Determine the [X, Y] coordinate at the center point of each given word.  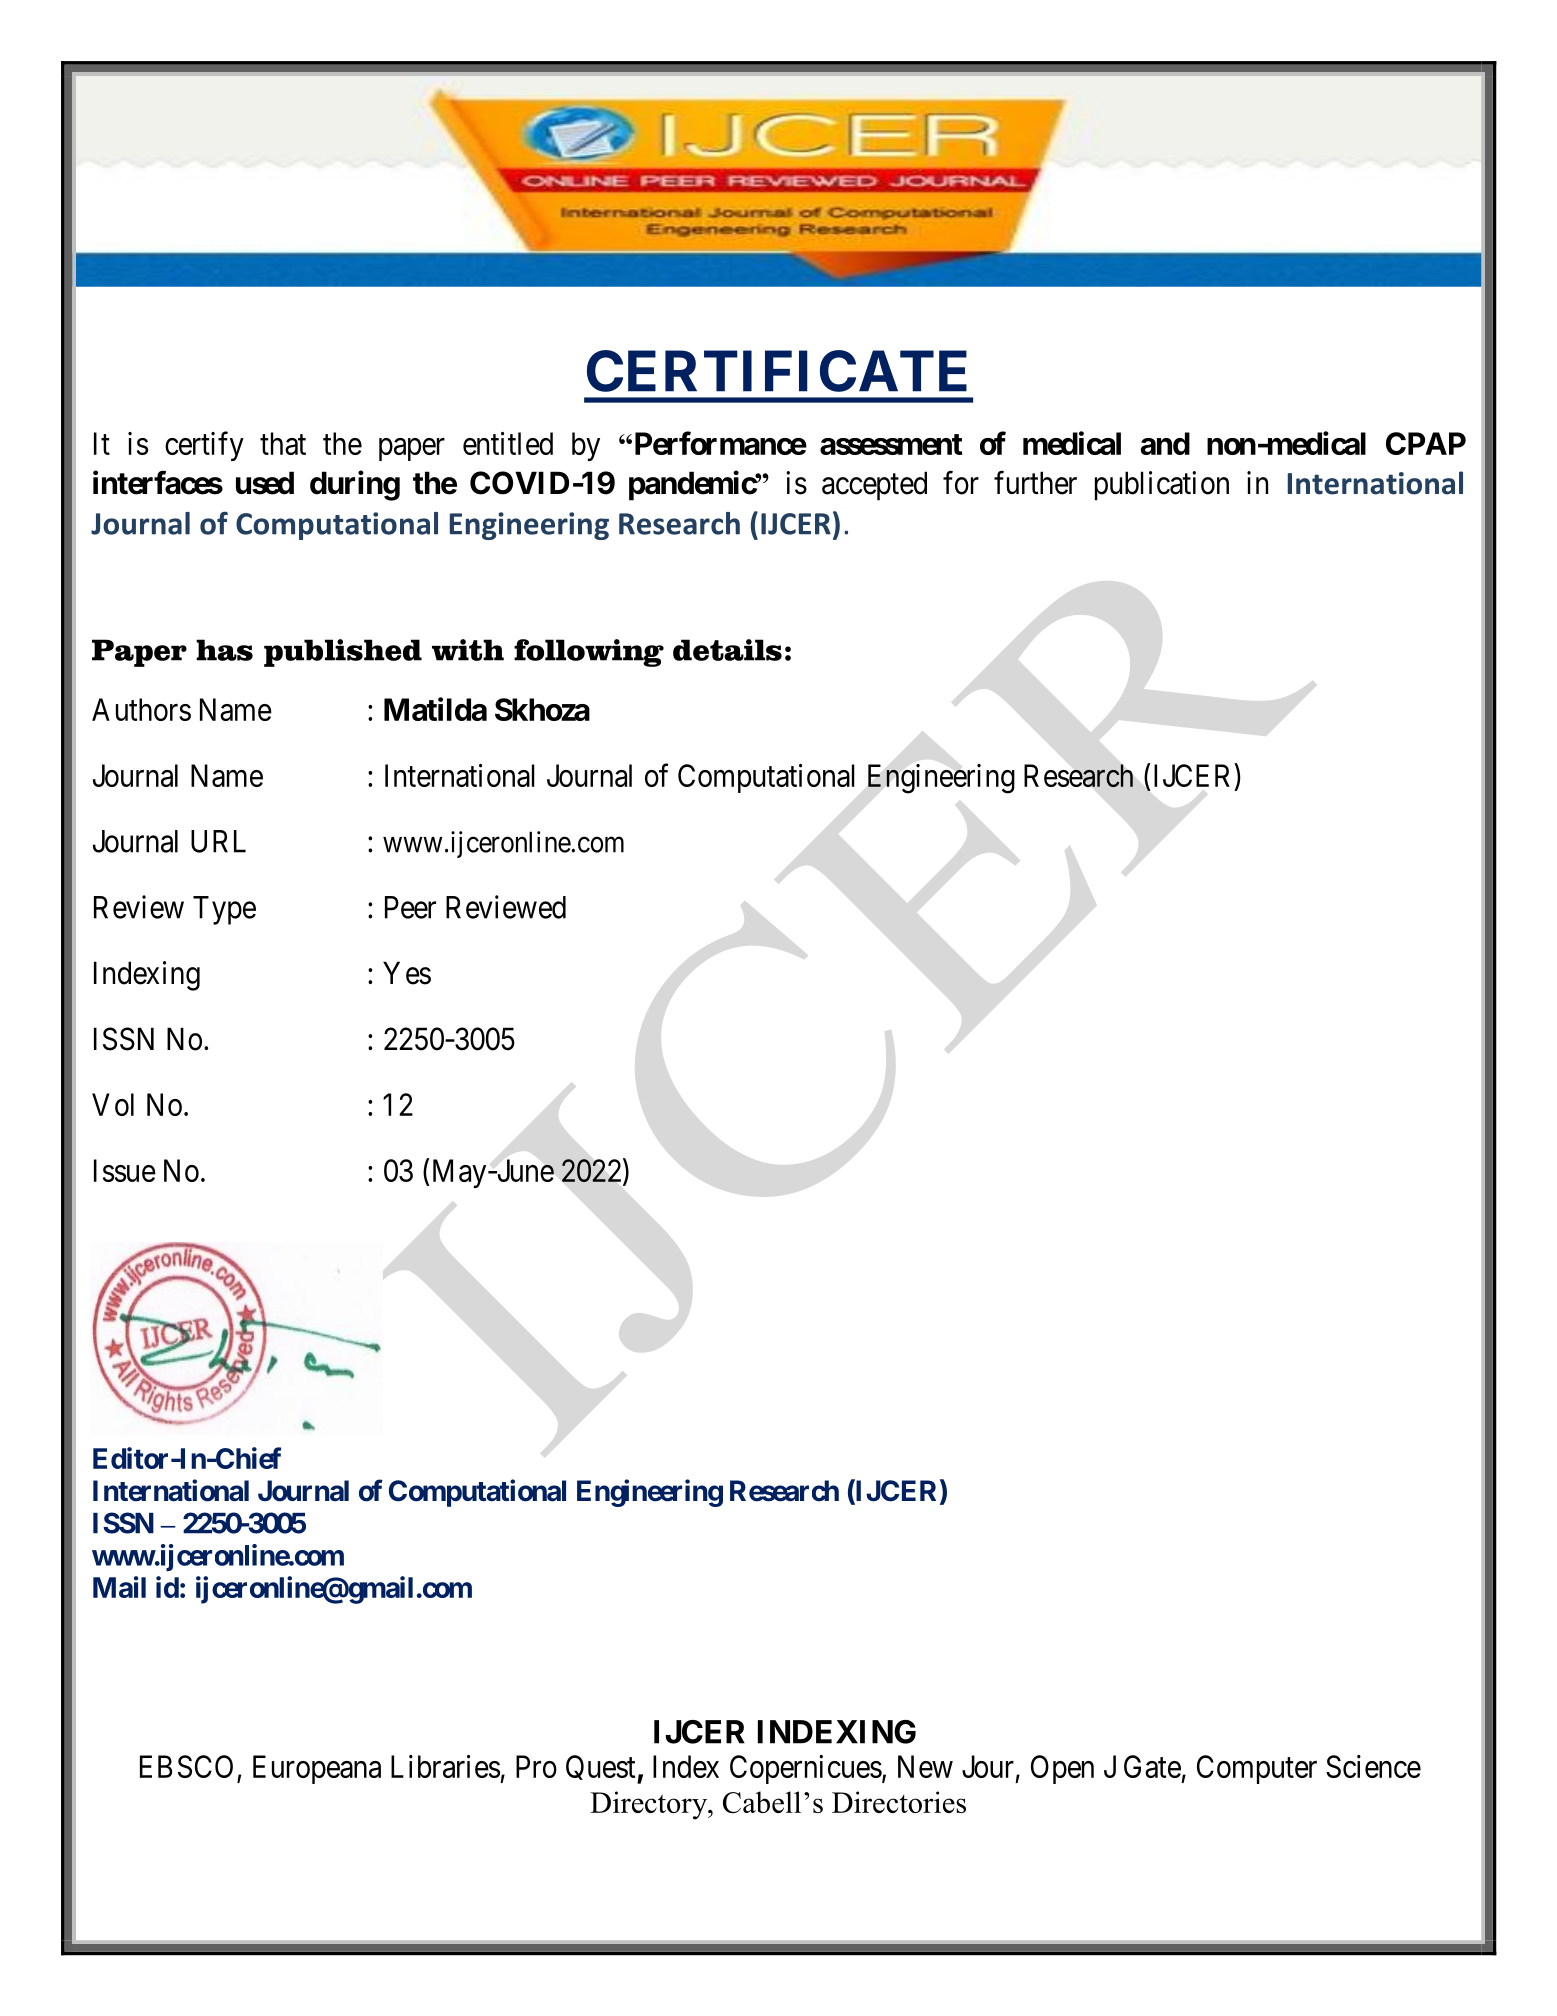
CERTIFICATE [777, 371]
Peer [410, 907]
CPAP [1426, 443]
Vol [113, 1104]
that [283, 443]
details [727, 650]
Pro [536, 1766]
